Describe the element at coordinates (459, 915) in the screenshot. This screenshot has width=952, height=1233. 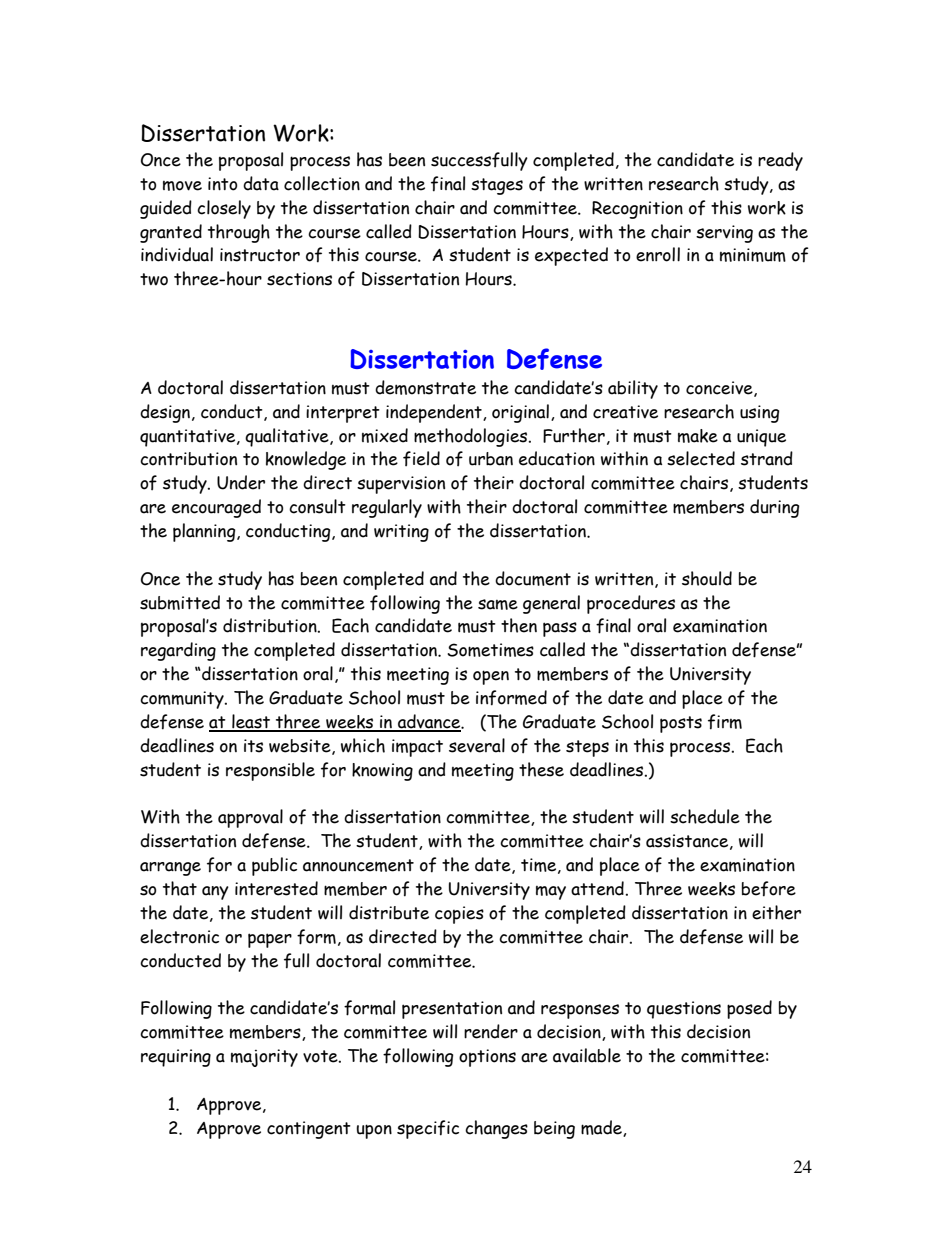
I see `copies` at that location.
